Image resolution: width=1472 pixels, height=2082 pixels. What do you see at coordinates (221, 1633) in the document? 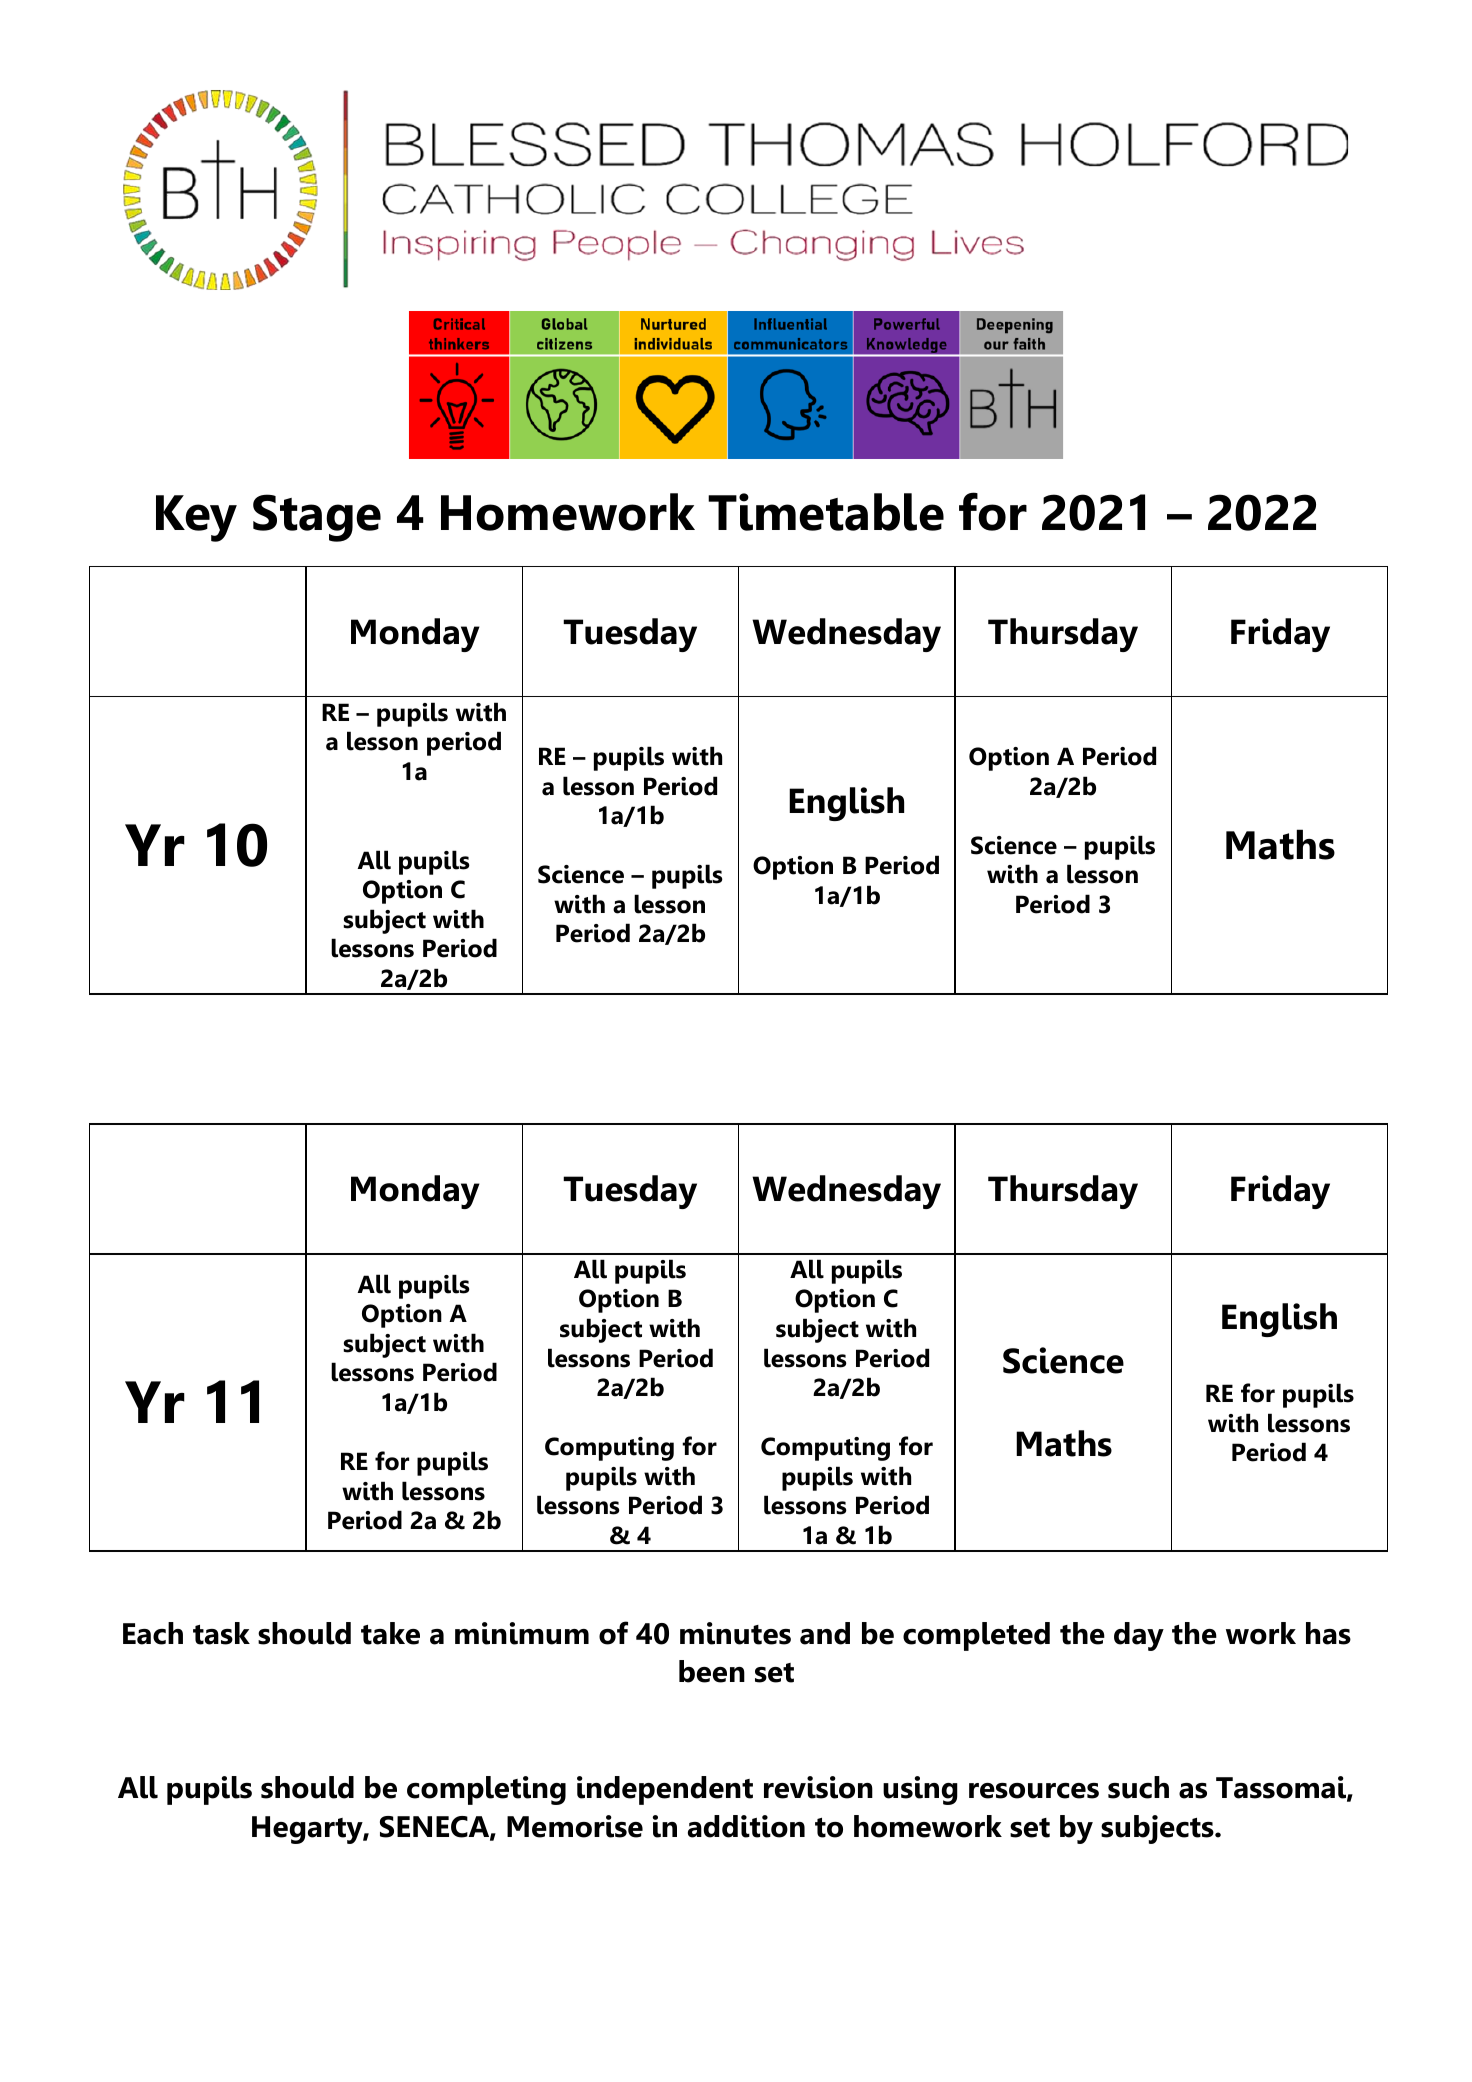
I see `task` at bounding box center [221, 1633].
